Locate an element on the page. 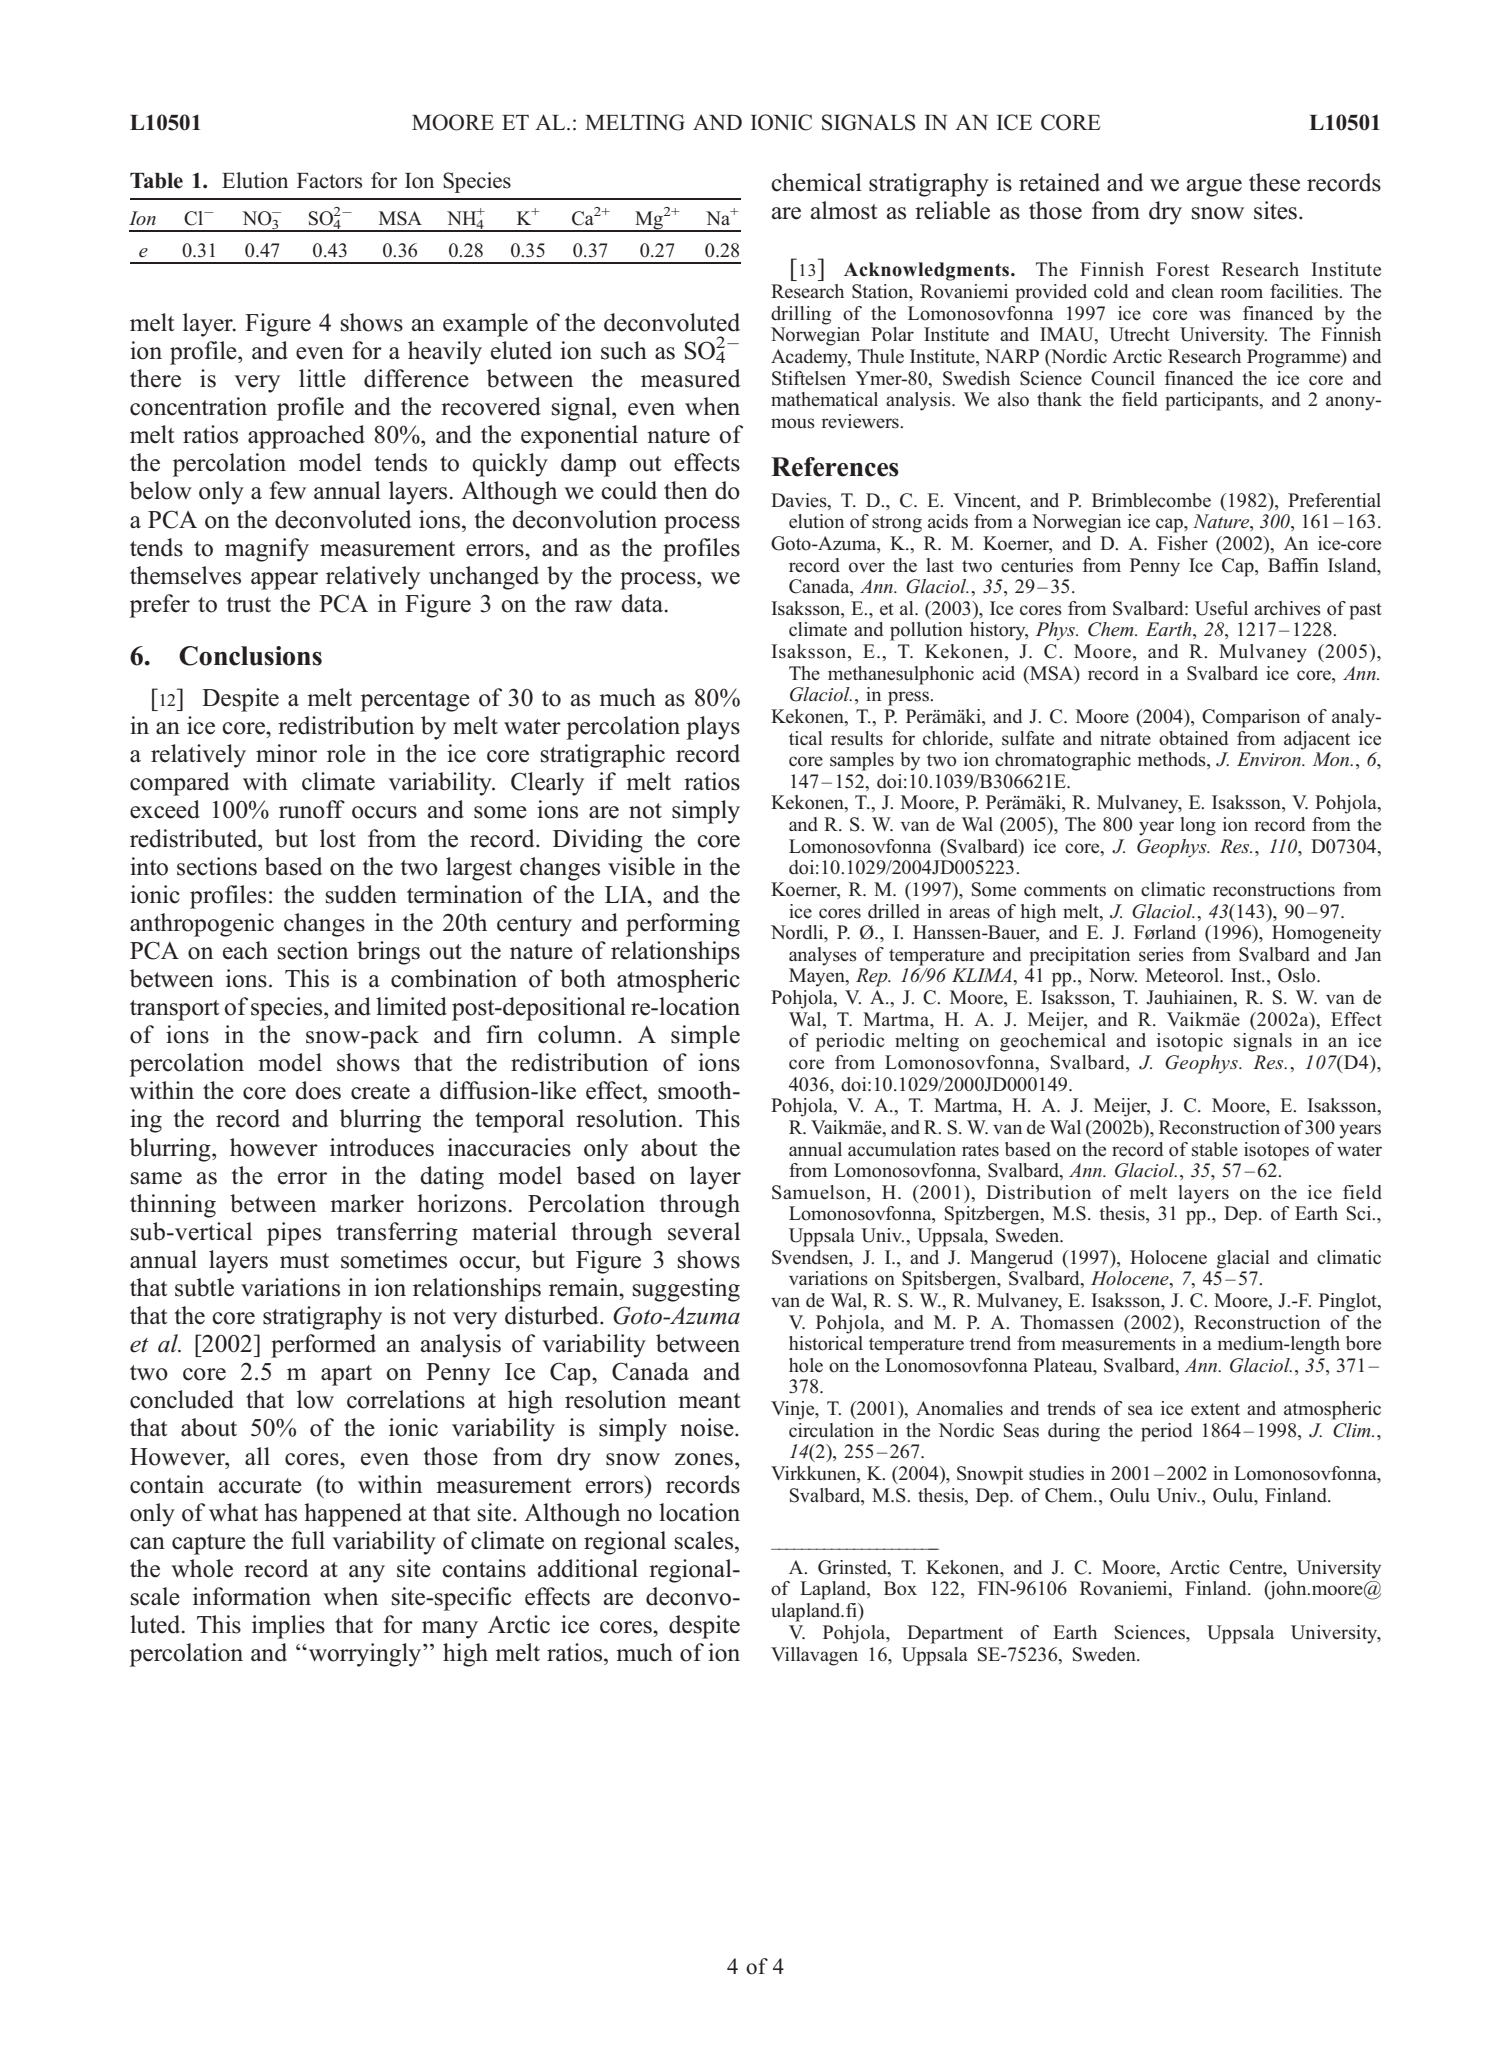 The width and height of the page is (1512, 2061). argue is located at coordinates (1214, 188).
